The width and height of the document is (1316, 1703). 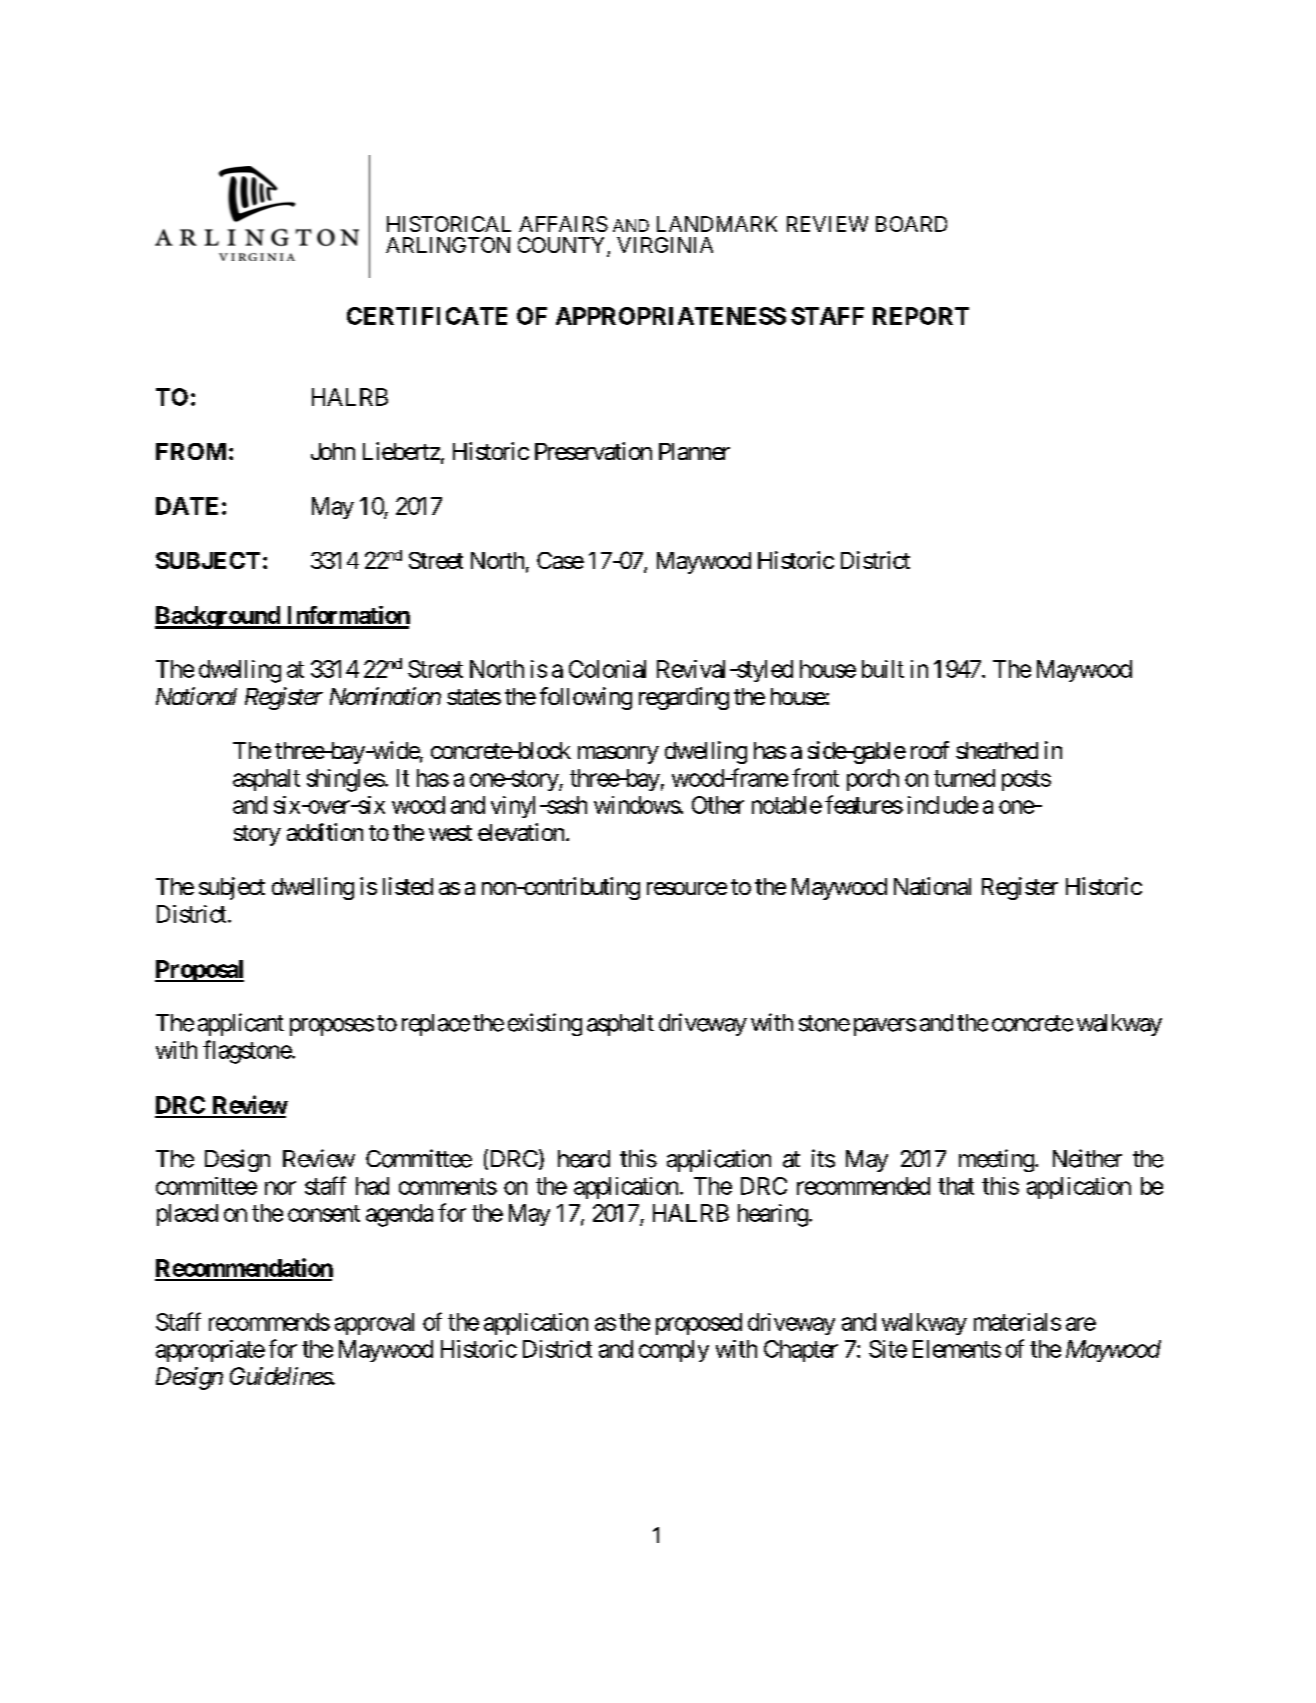 I want to click on BOARD, so click(x=911, y=224).
